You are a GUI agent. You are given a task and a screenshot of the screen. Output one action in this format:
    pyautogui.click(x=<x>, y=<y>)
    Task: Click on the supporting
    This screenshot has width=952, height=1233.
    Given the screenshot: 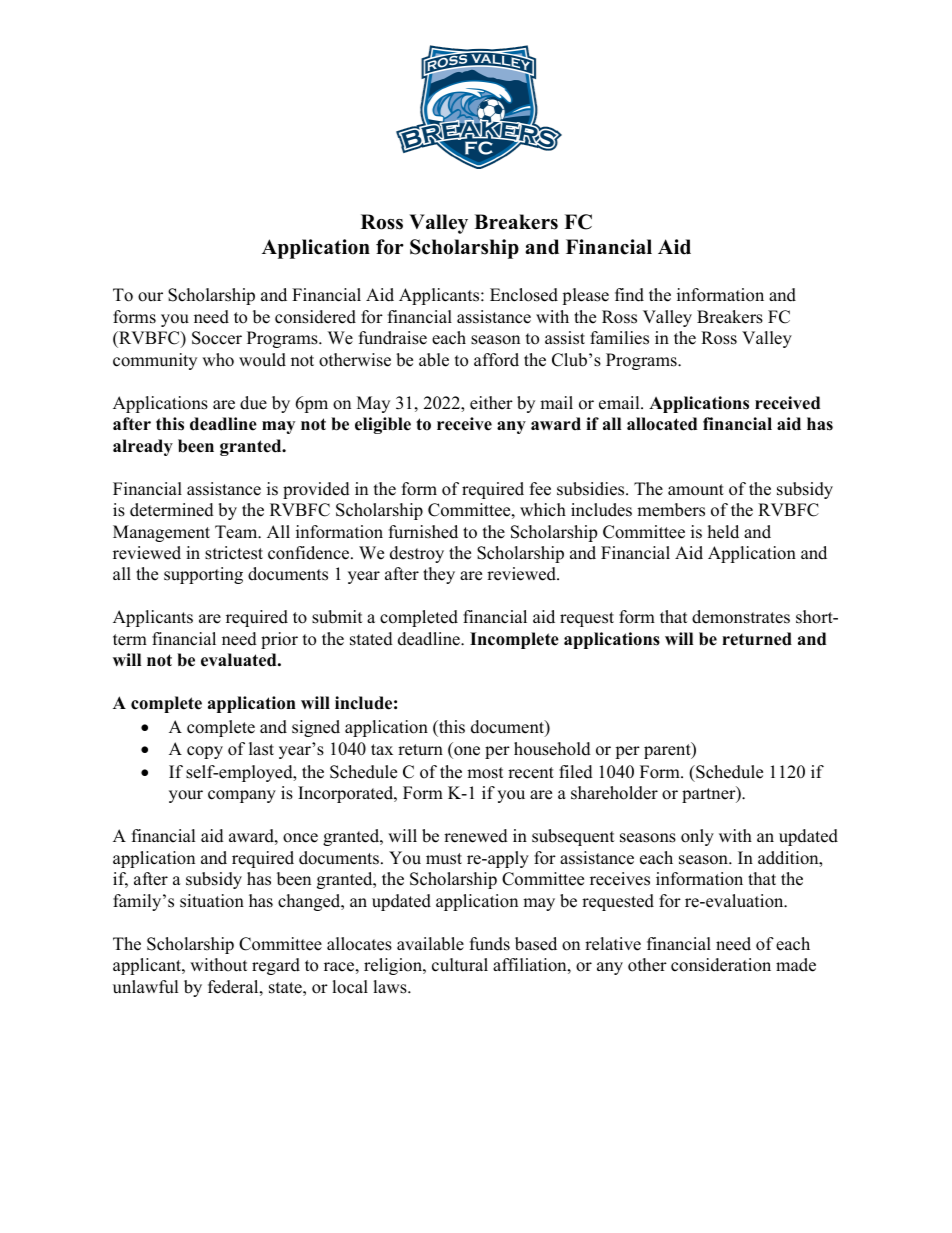 What is the action you would take?
    pyautogui.click(x=203, y=575)
